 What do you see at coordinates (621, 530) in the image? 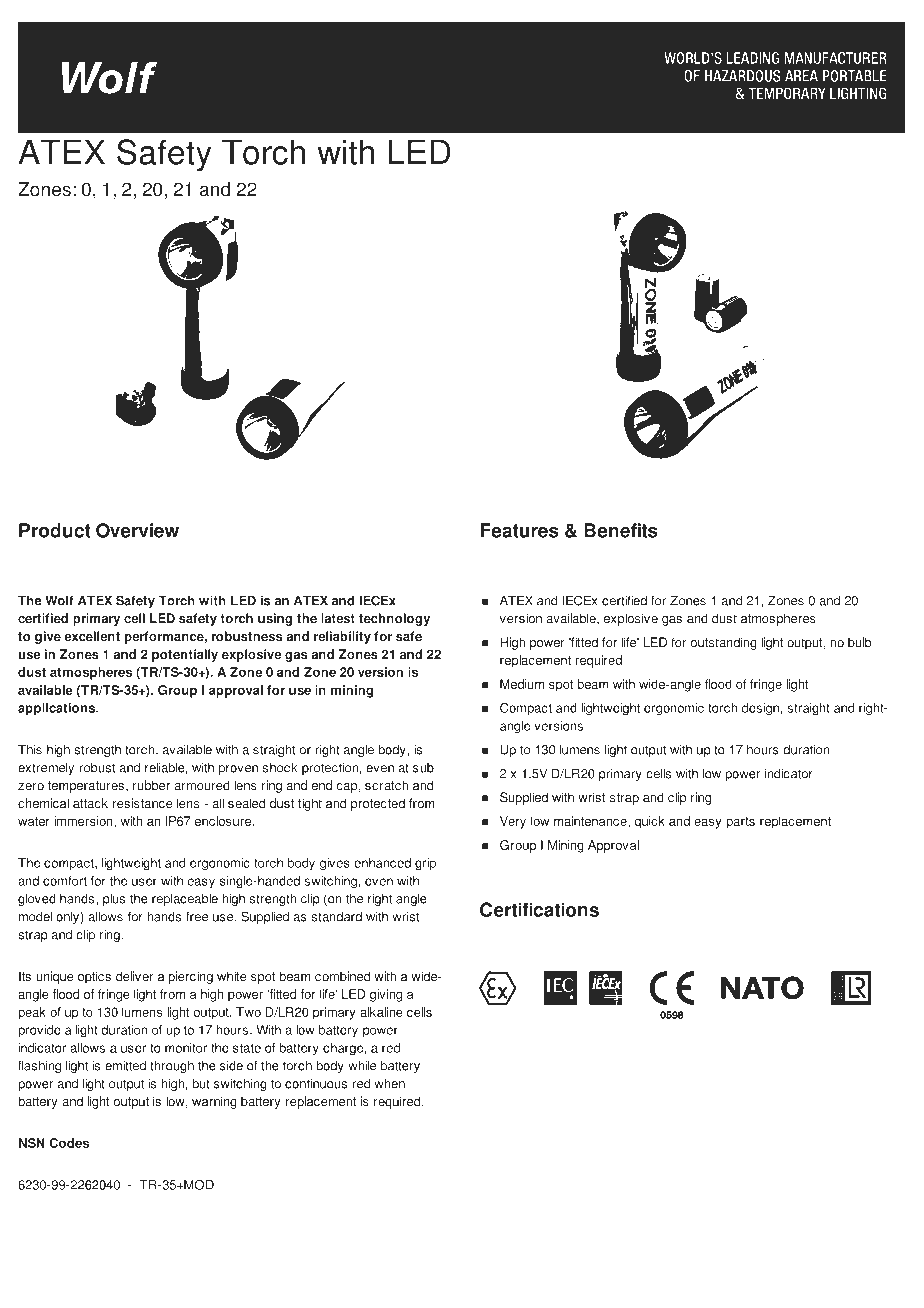
I see `Benefits` at bounding box center [621, 530].
